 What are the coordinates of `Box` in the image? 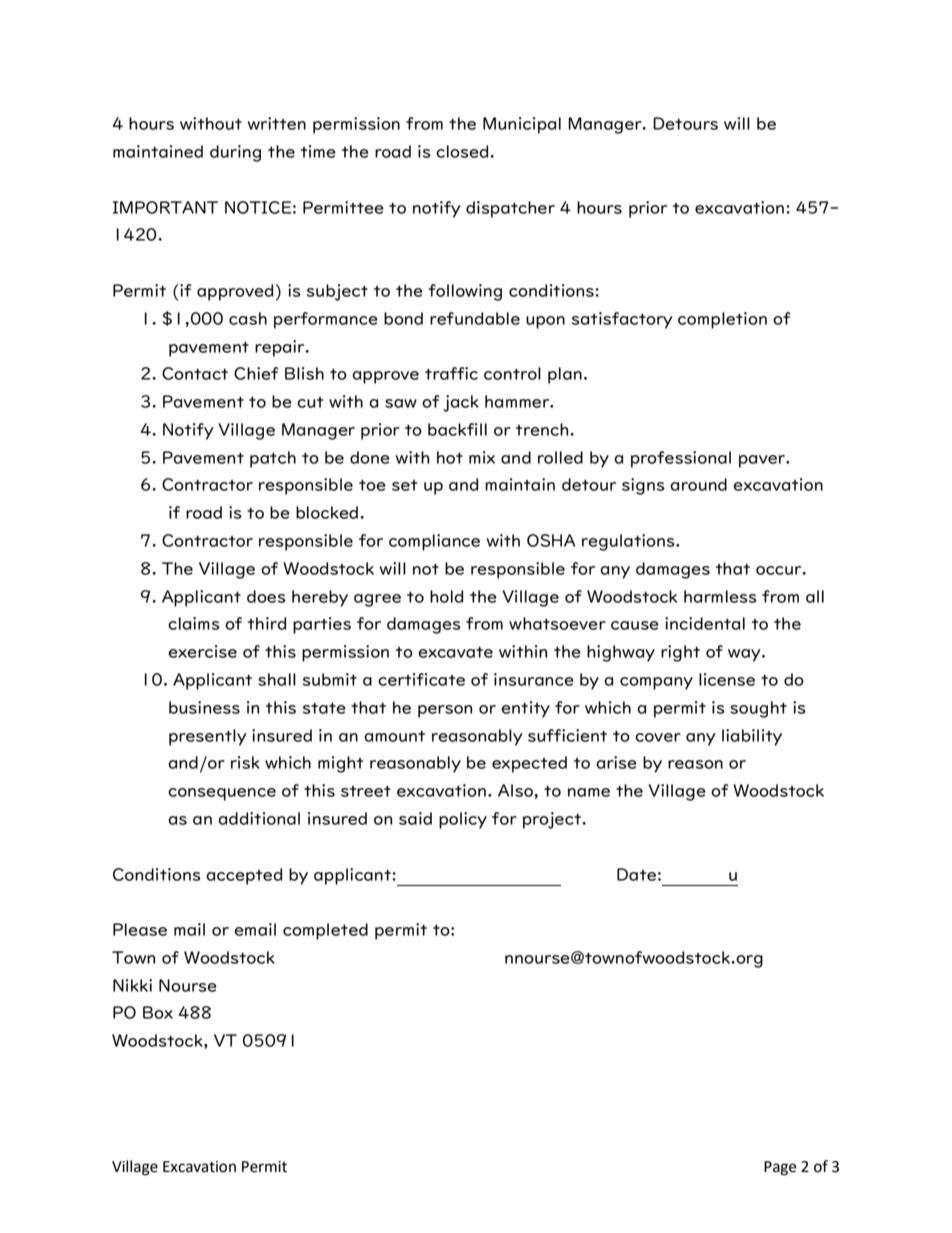 It's located at (158, 1012).
